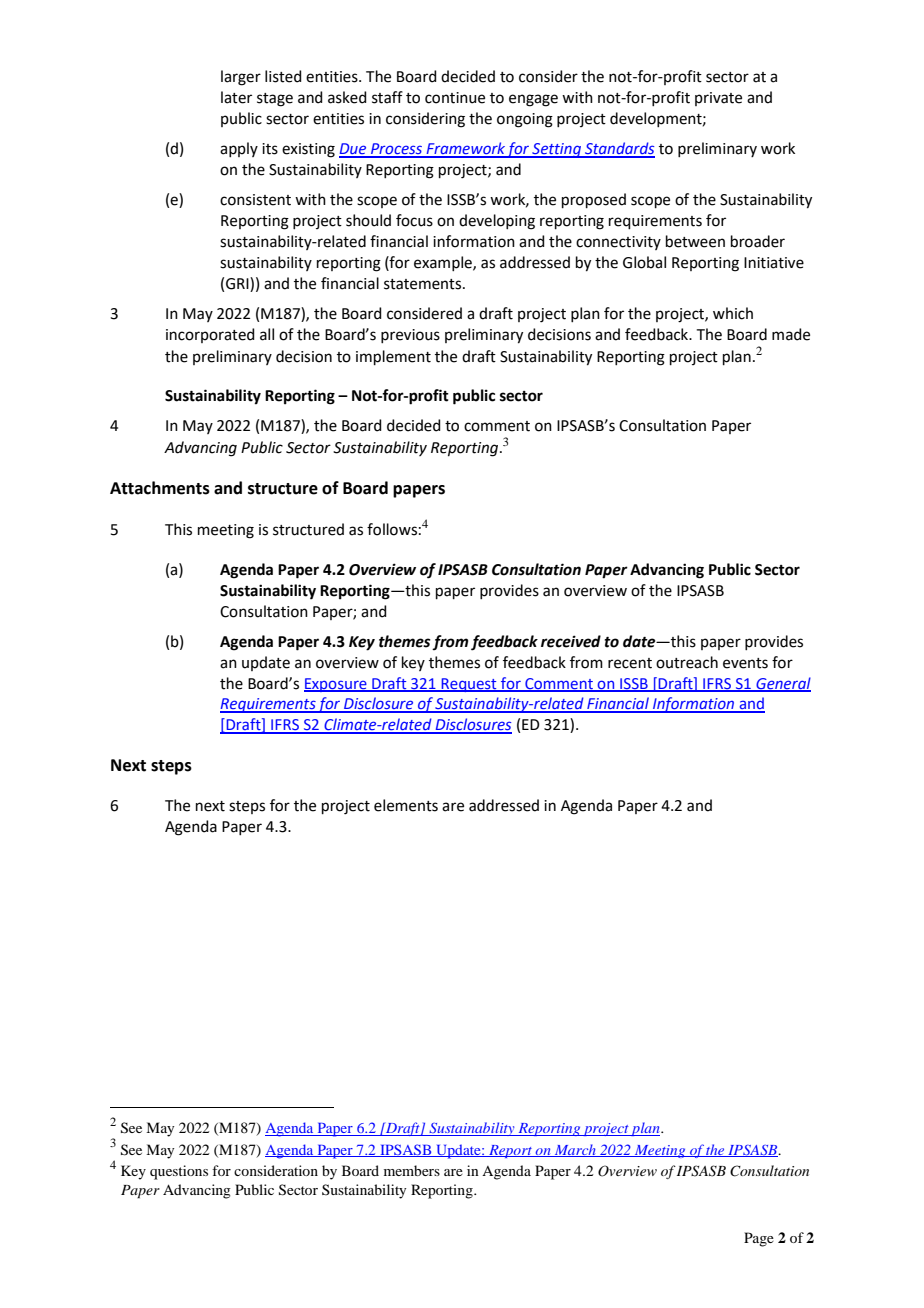 This screenshot has height=1308, width=924. I want to click on members, so click(412, 1170).
